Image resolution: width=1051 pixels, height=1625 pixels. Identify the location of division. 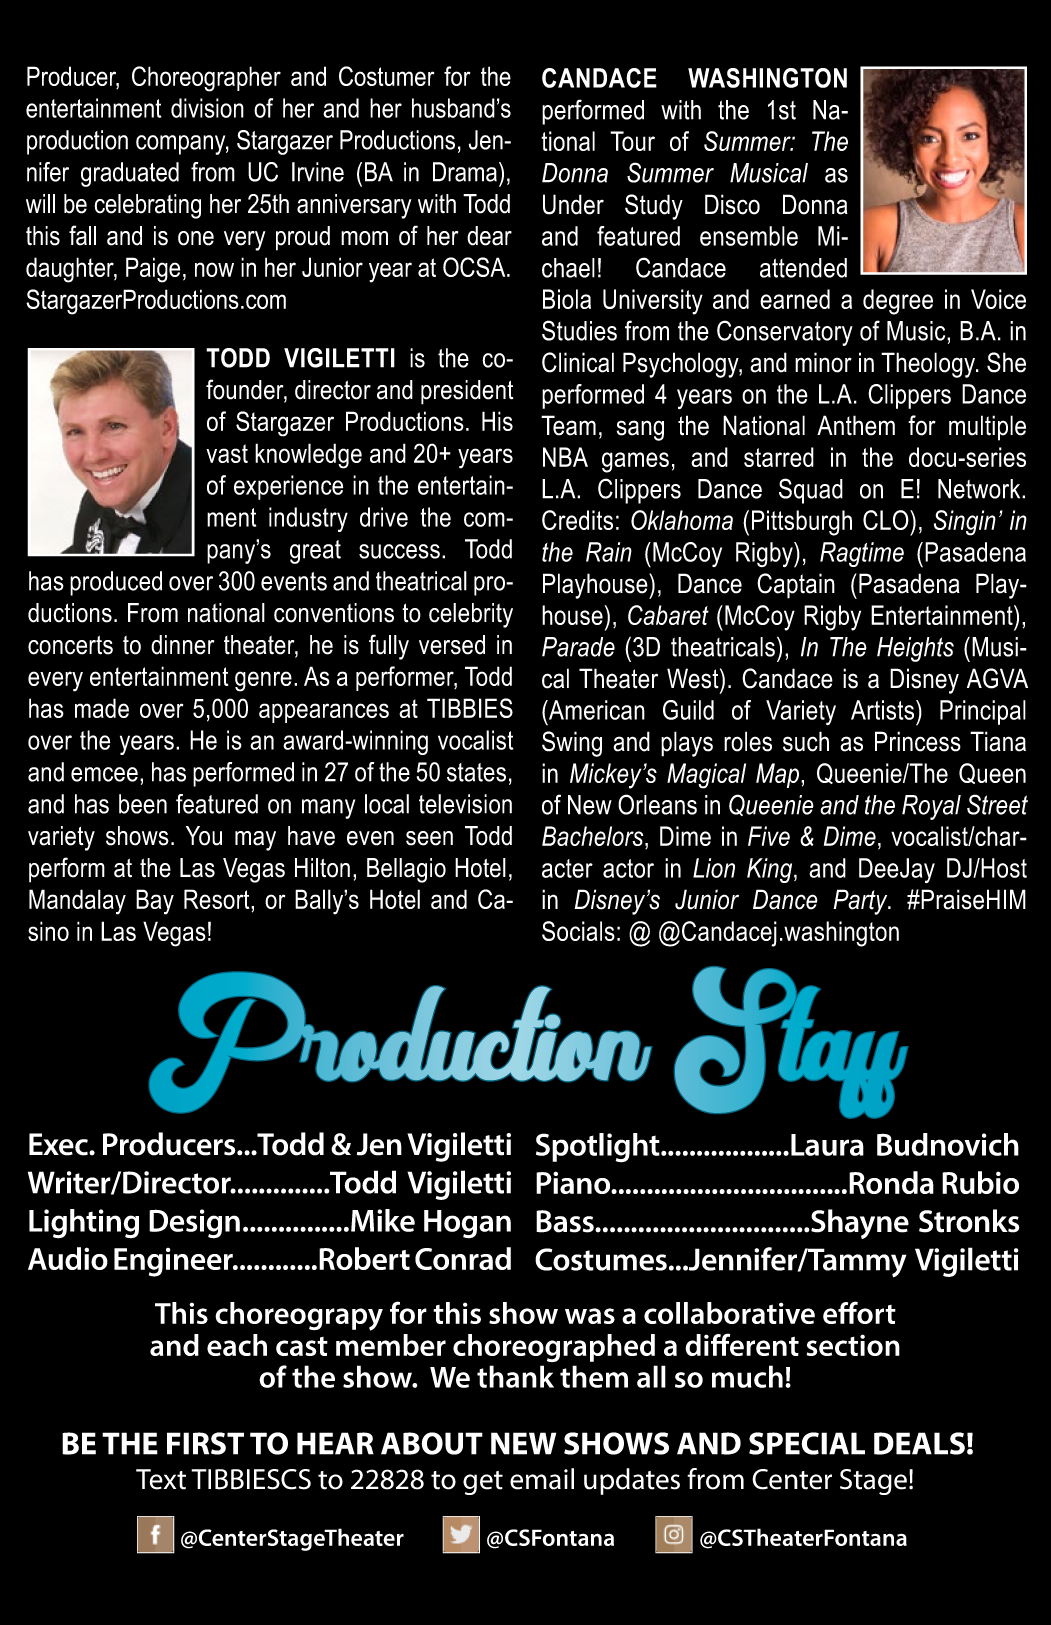
(207, 108).
